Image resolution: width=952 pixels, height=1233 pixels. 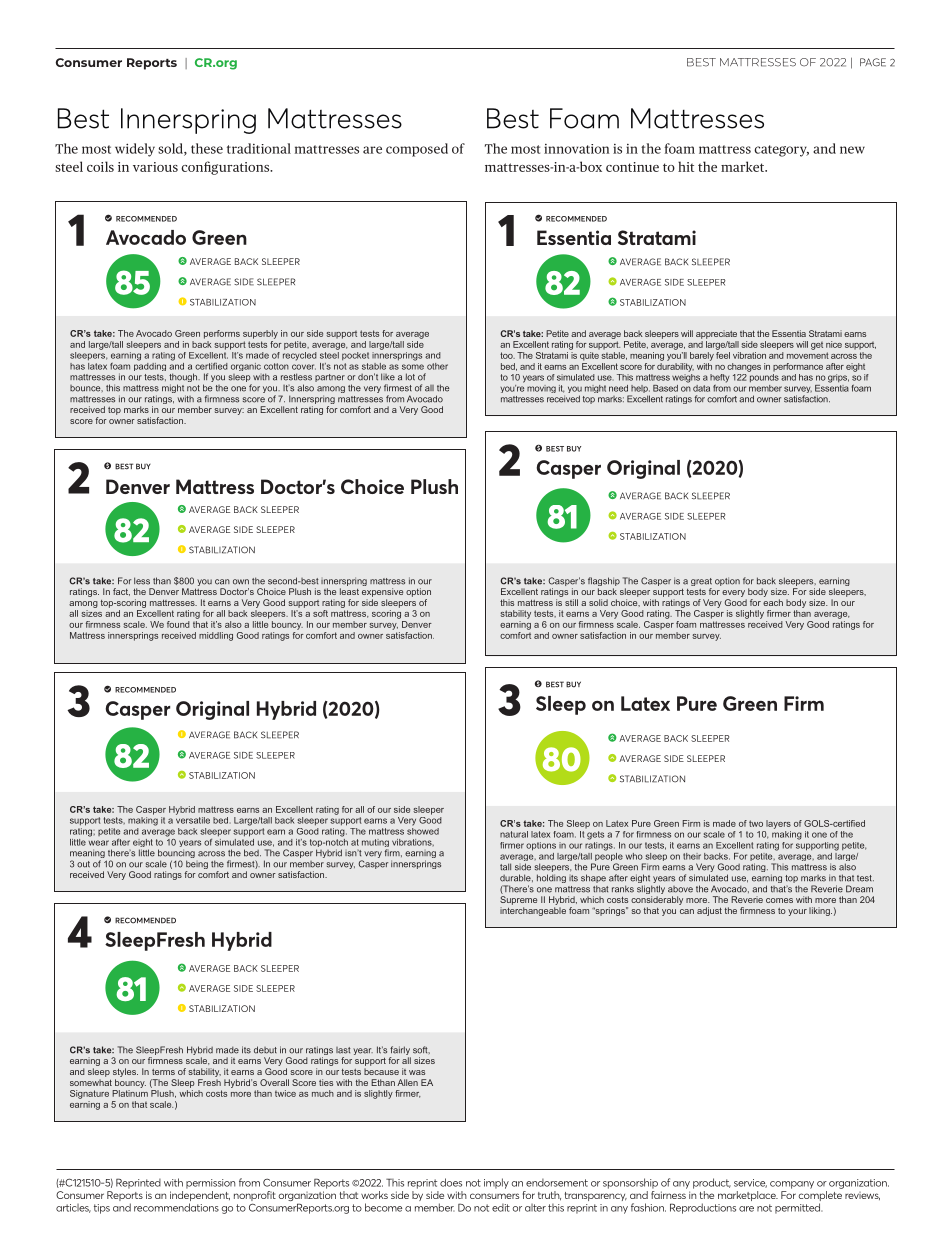 I want to click on new, so click(x=852, y=150).
